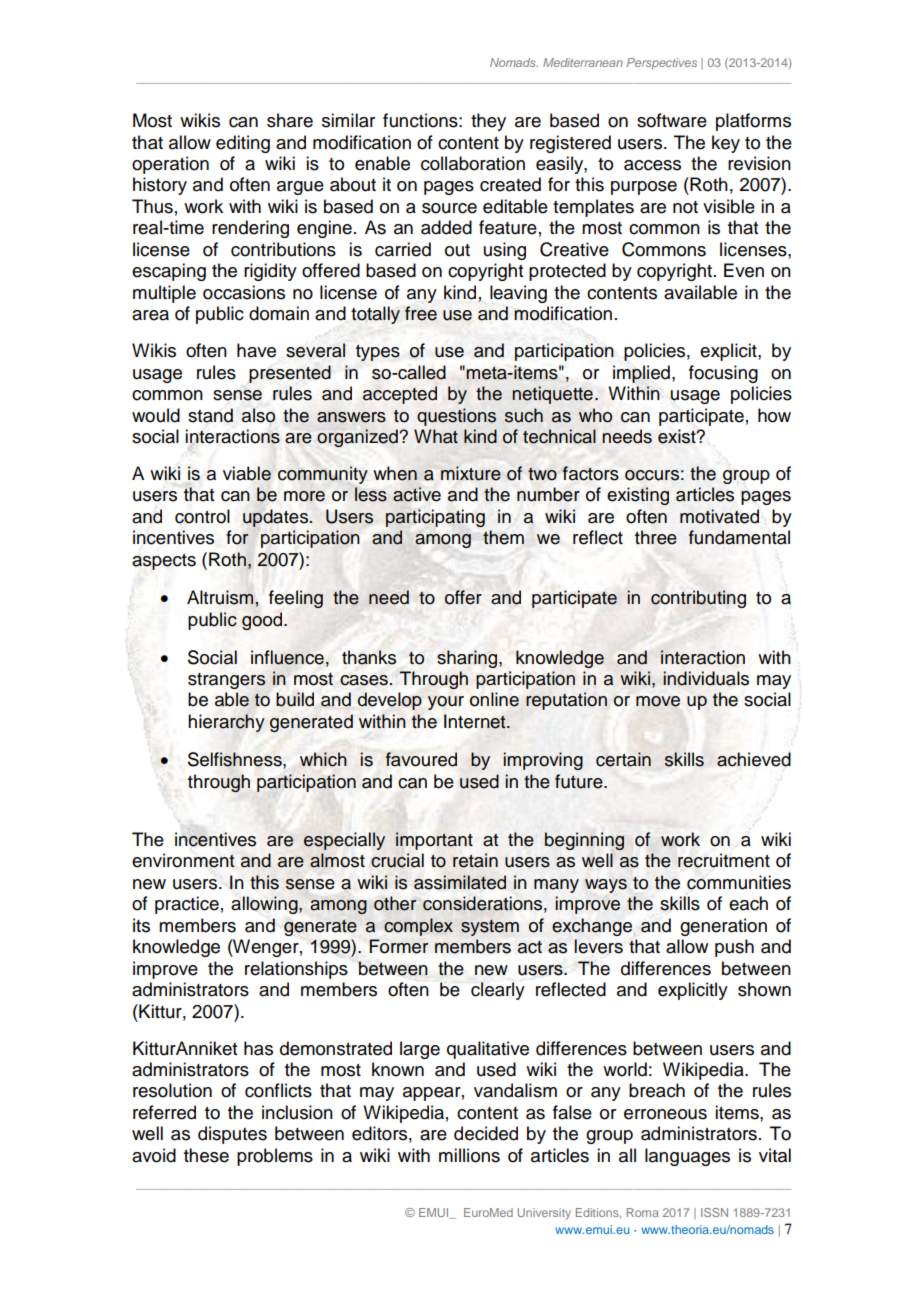  What do you see at coordinates (488, 122) in the document?
I see `they` at bounding box center [488, 122].
